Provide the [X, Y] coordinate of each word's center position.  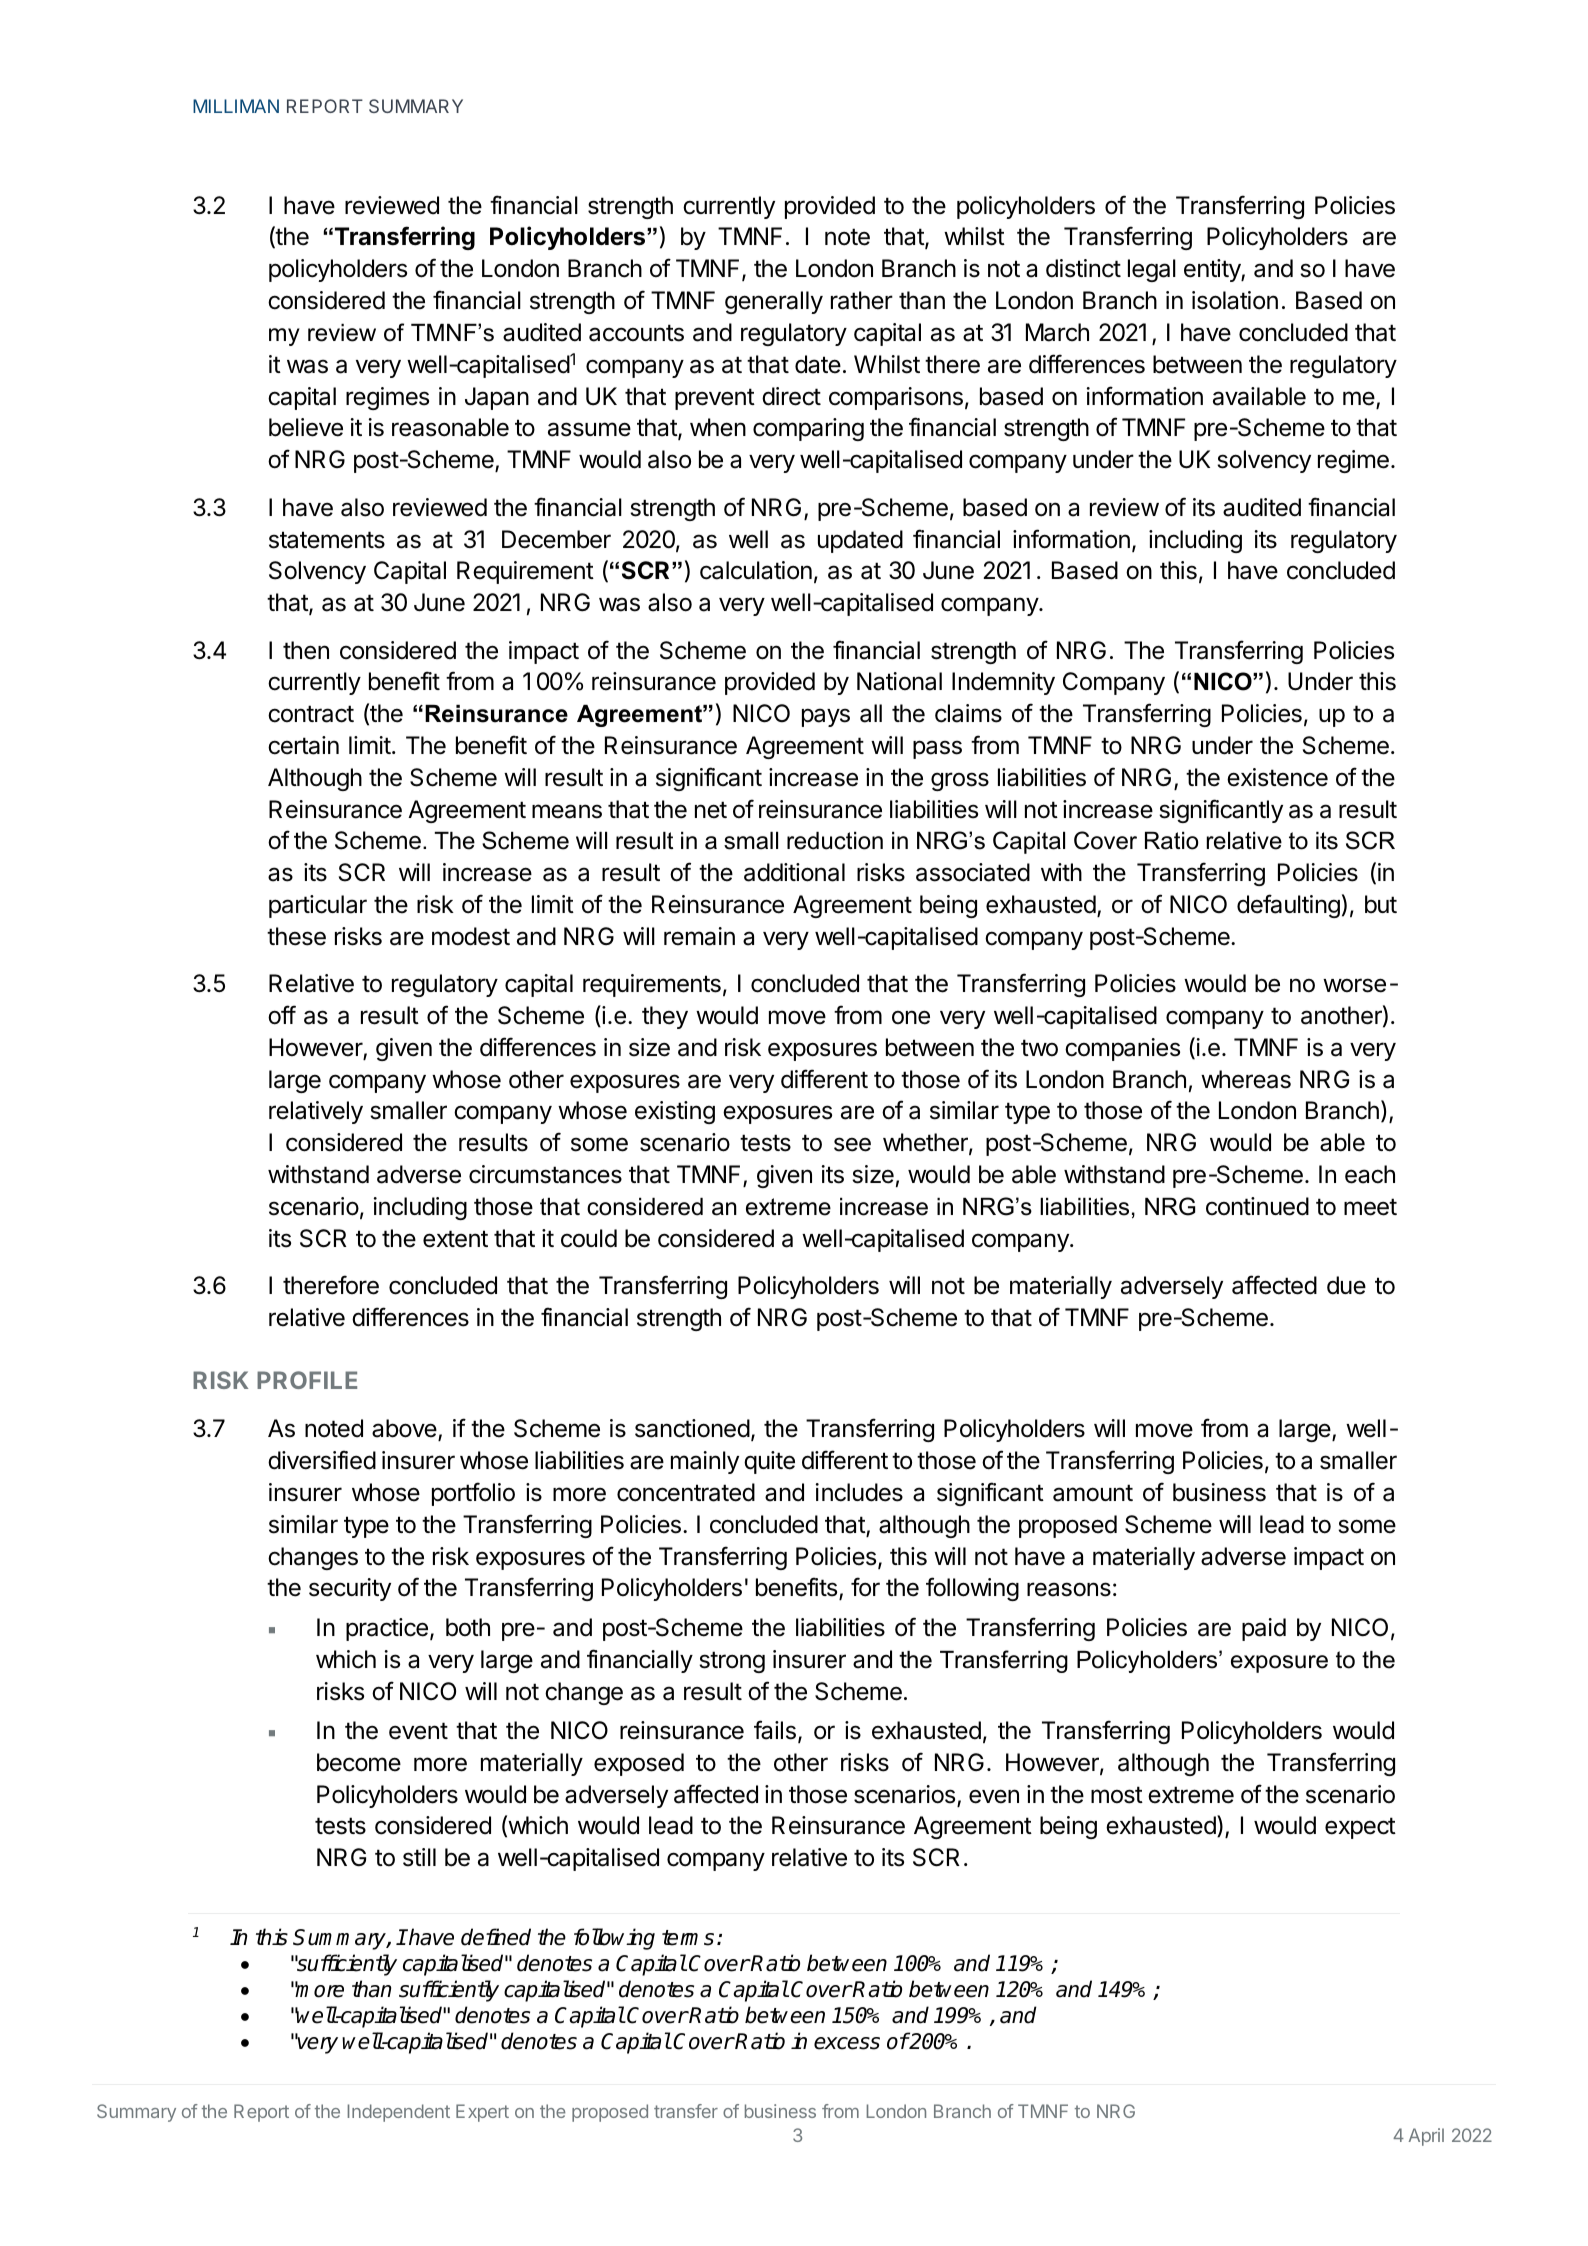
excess [847, 2043]
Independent [399, 2113]
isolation [1235, 300]
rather [862, 300]
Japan [497, 398]
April [1426, 2137]
